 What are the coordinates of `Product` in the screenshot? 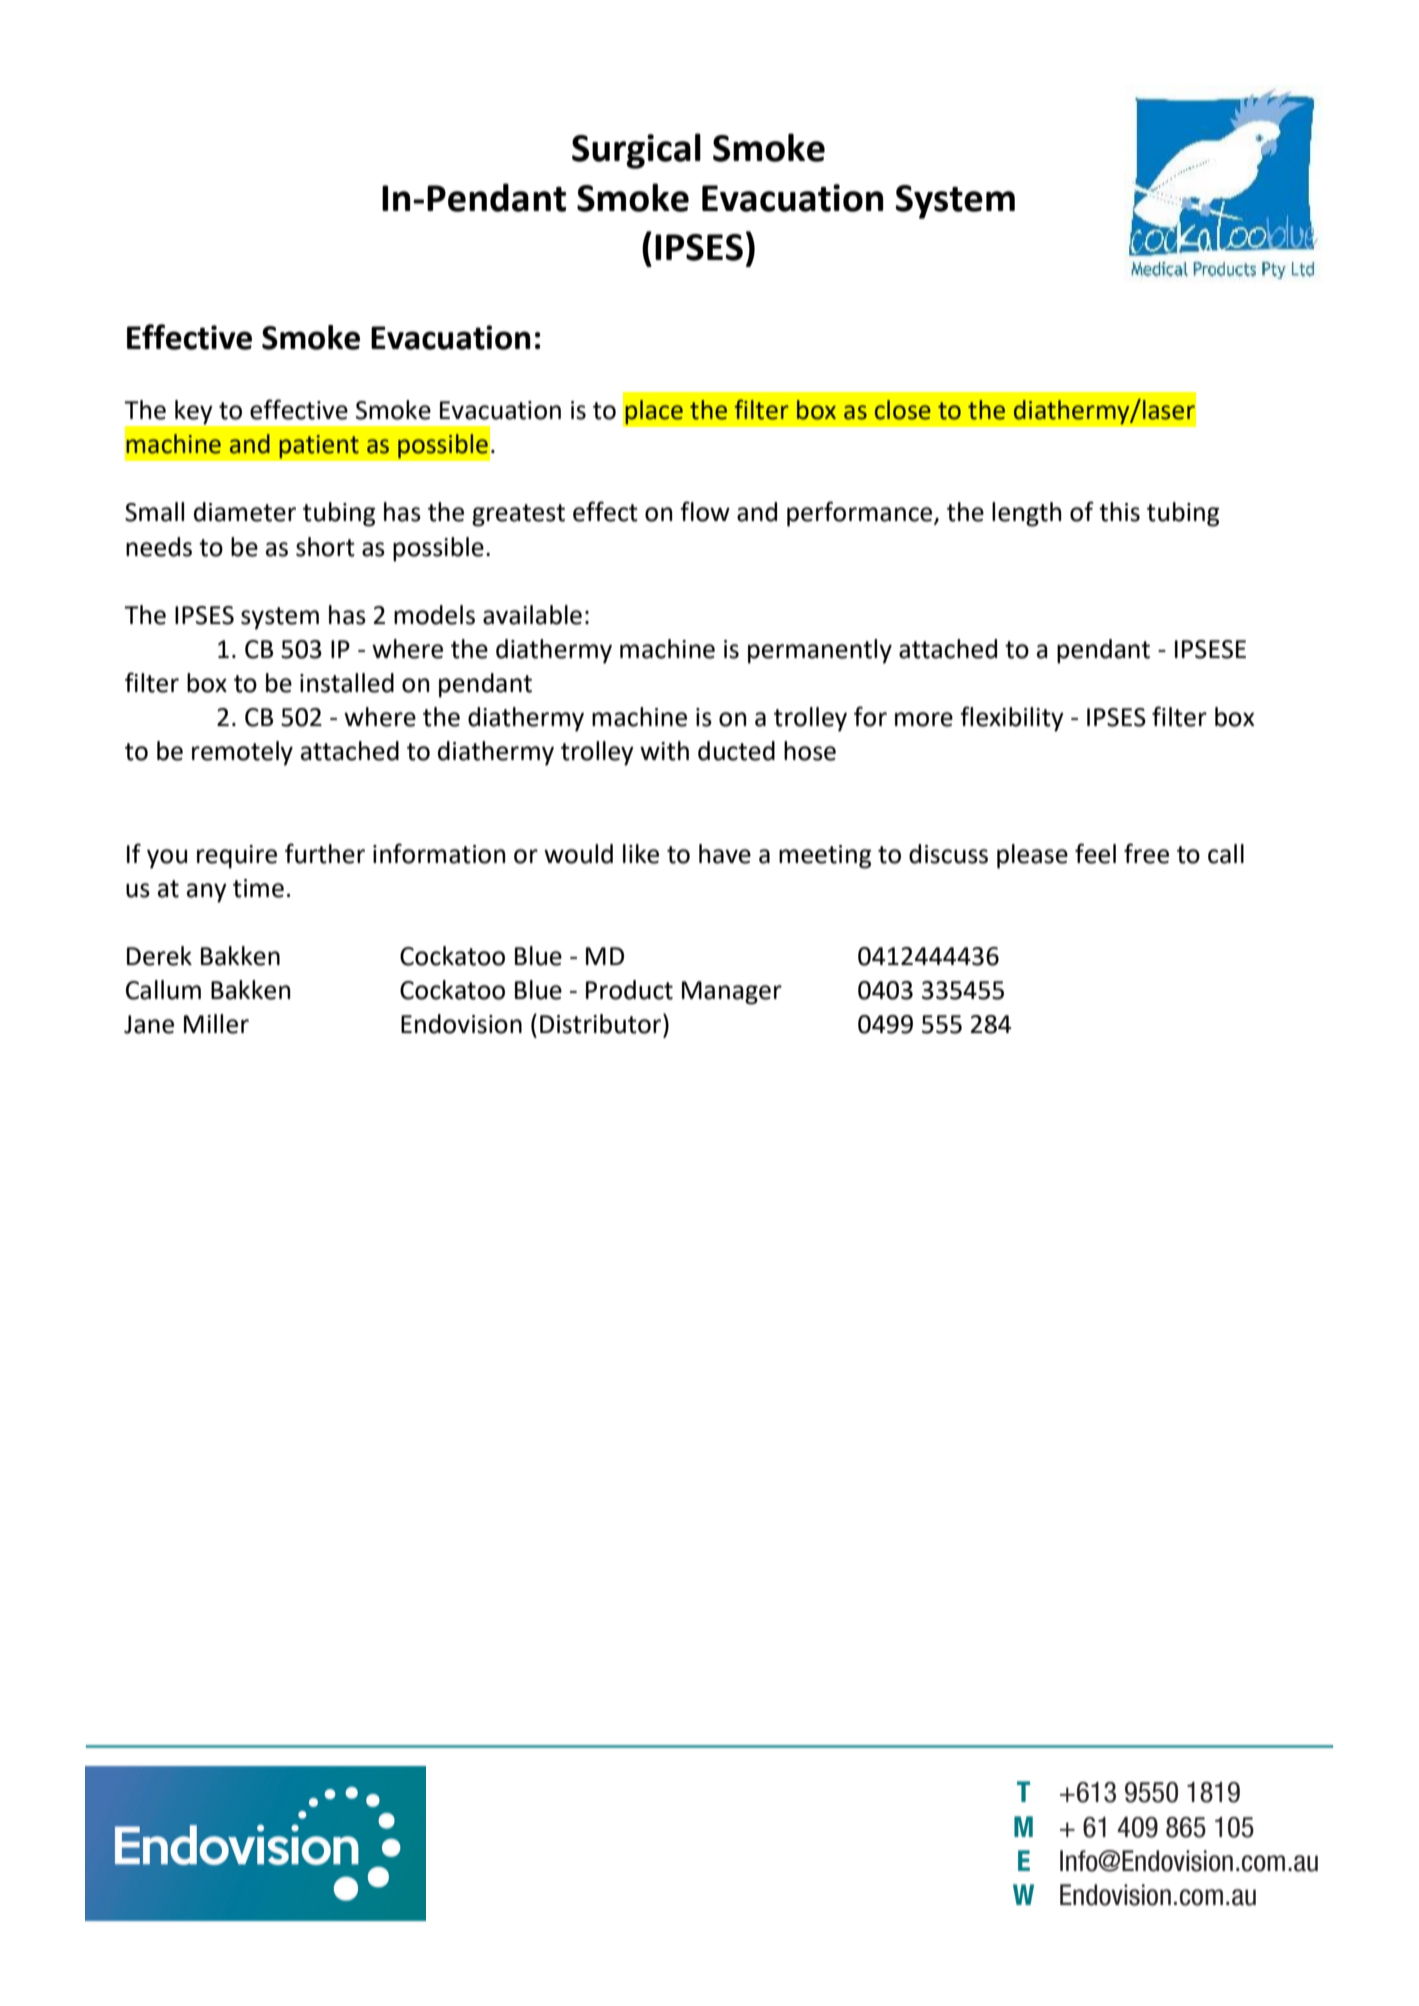 It's located at (629, 990).
